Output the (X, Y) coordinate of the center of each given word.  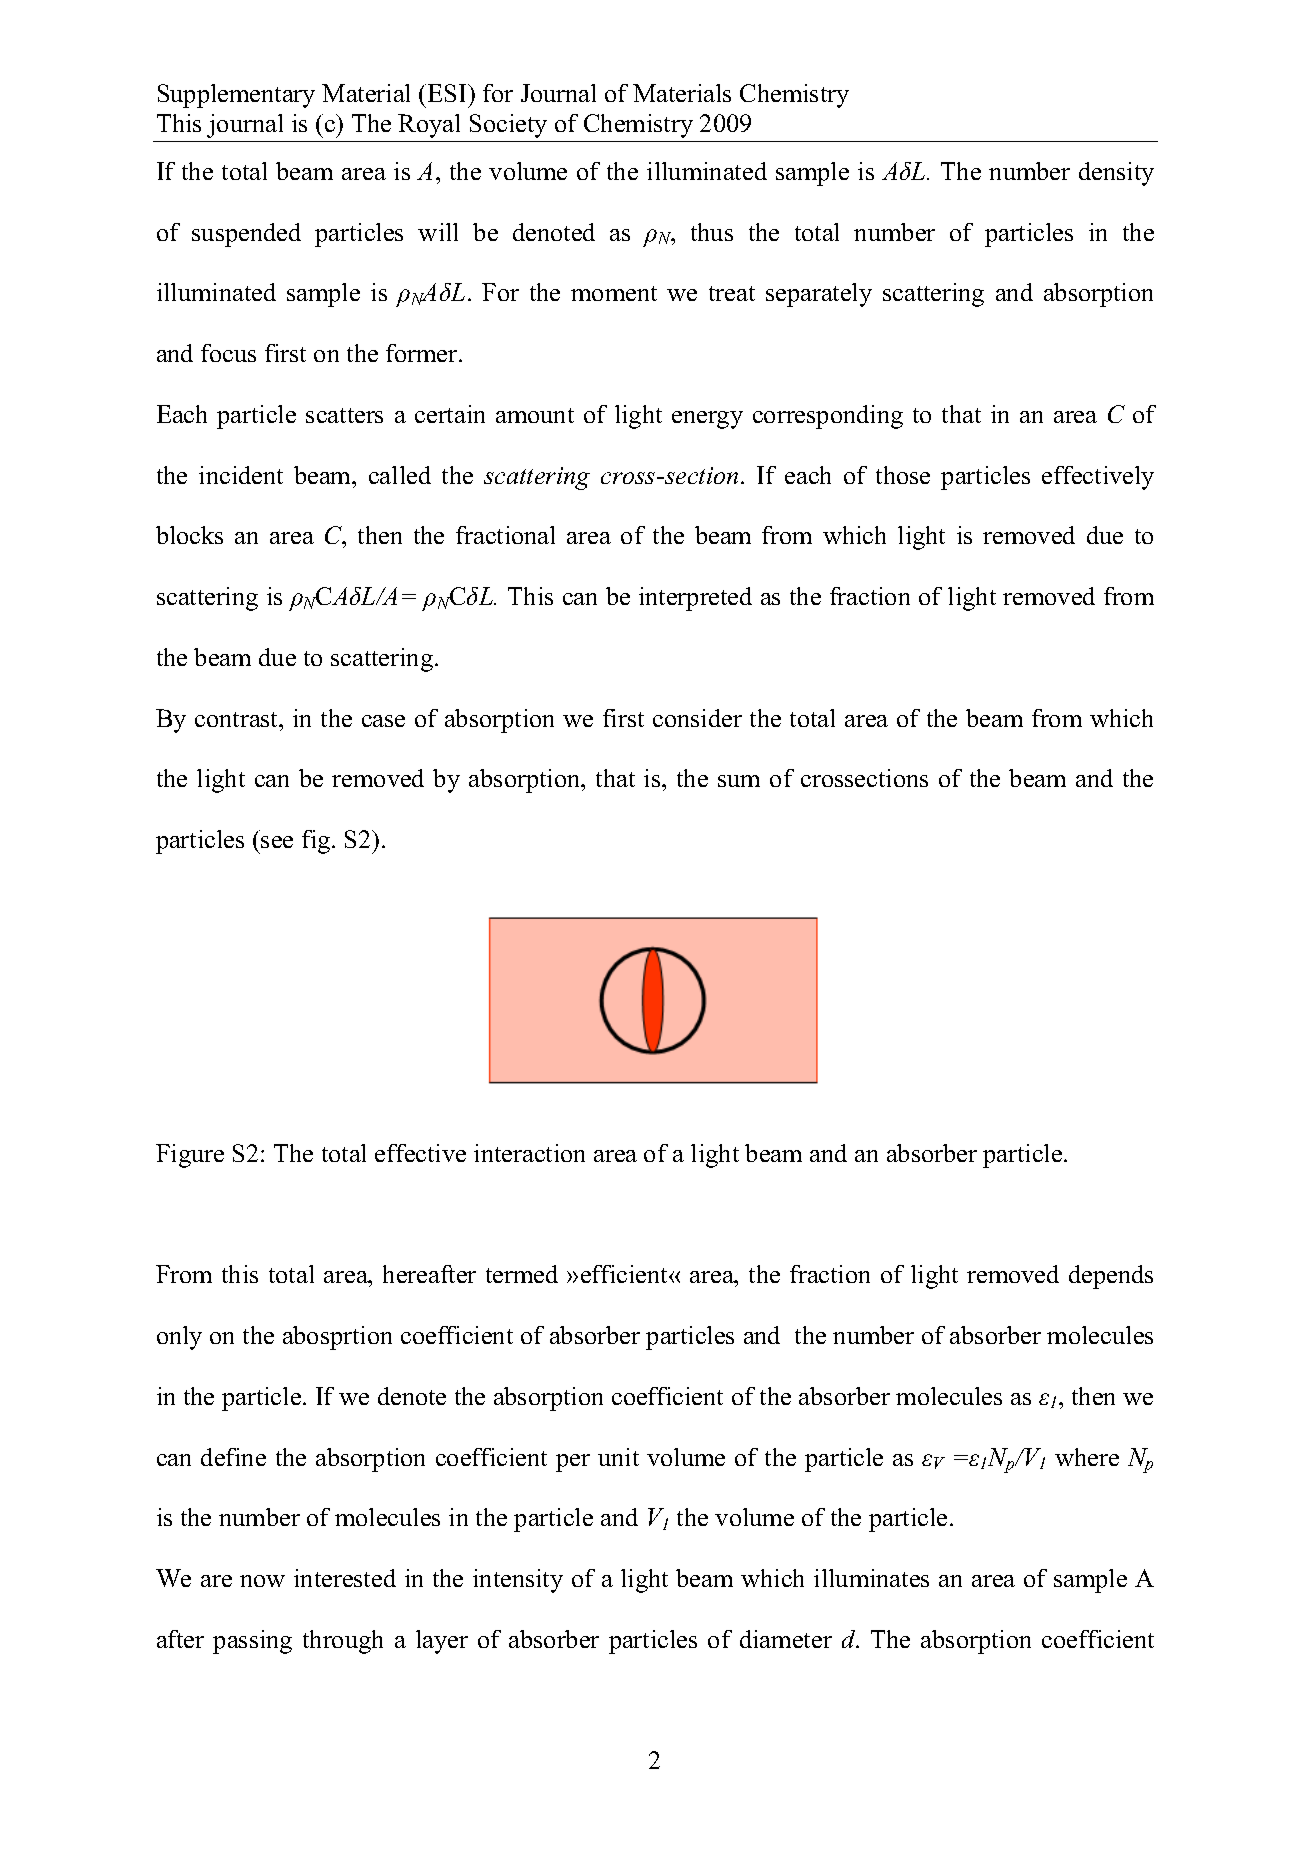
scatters (344, 415)
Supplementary (236, 96)
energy (707, 420)
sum (739, 781)
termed (522, 1274)
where (1087, 1457)
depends (1111, 1277)
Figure (190, 1156)
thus (712, 232)
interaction (529, 1153)
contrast (238, 719)
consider (697, 718)
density (1116, 174)
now (262, 1581)
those (903, 475)
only (179, 1338)
